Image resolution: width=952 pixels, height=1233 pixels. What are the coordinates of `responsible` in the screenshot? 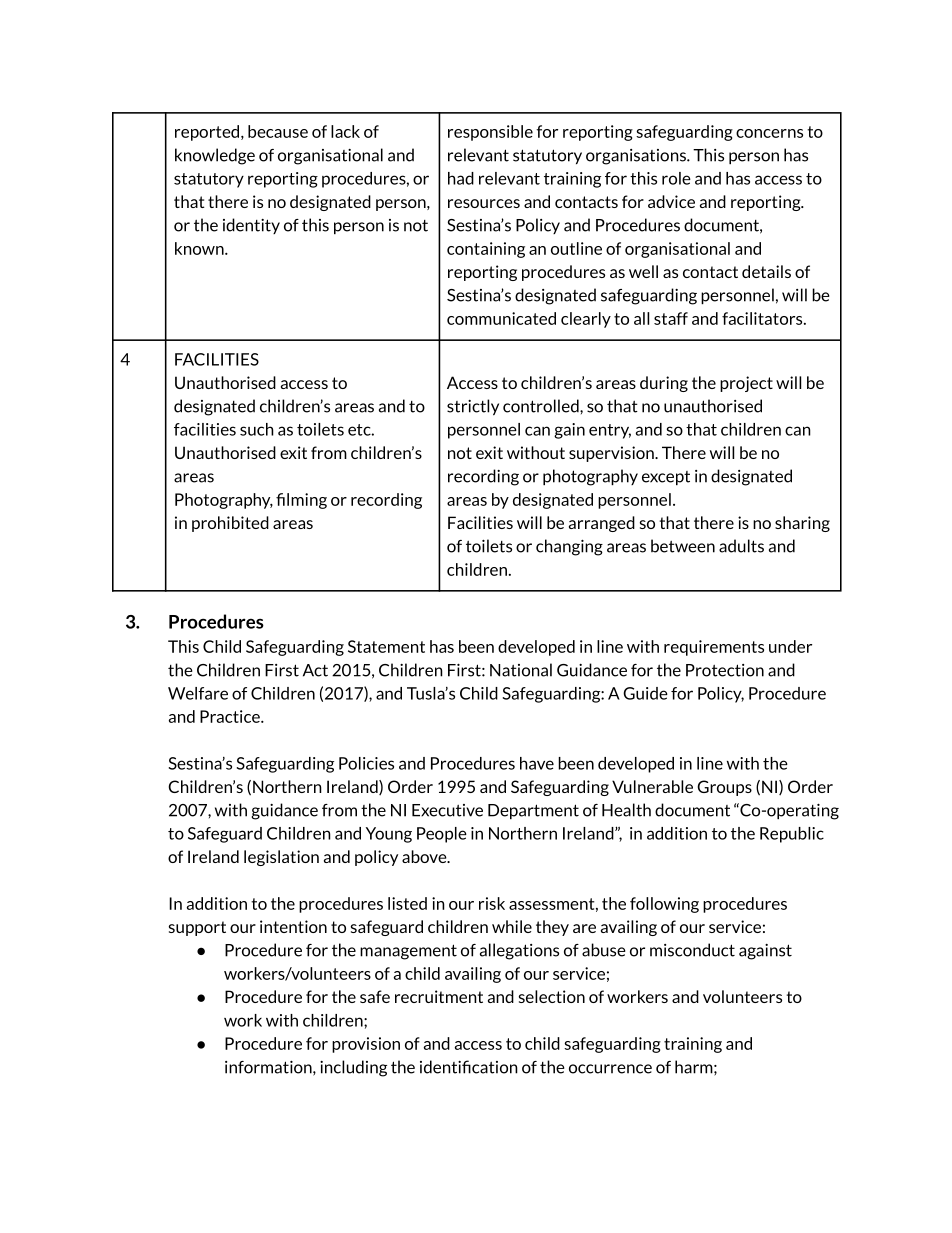 It's located at (490, 133).
